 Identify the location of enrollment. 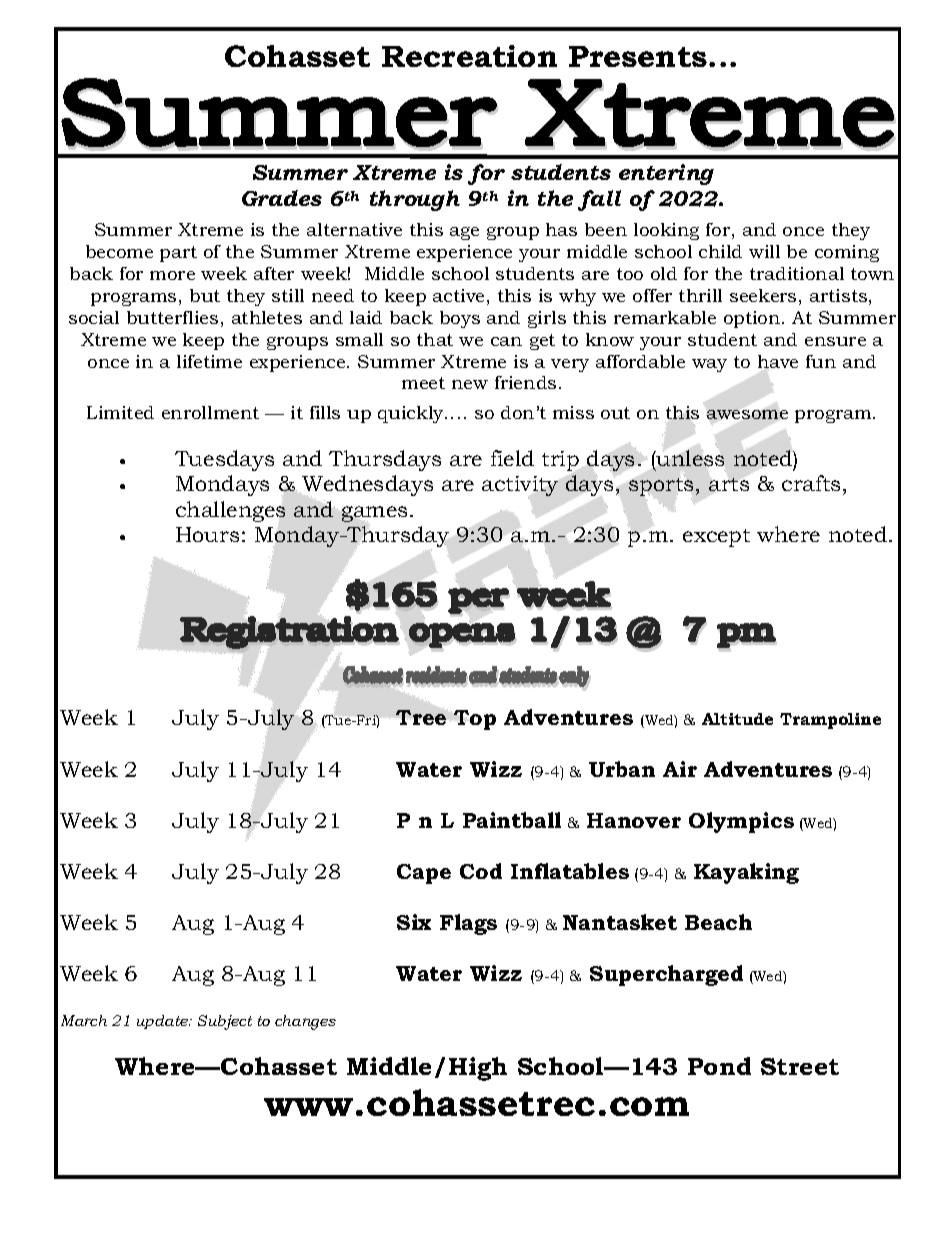
(210, 412).
